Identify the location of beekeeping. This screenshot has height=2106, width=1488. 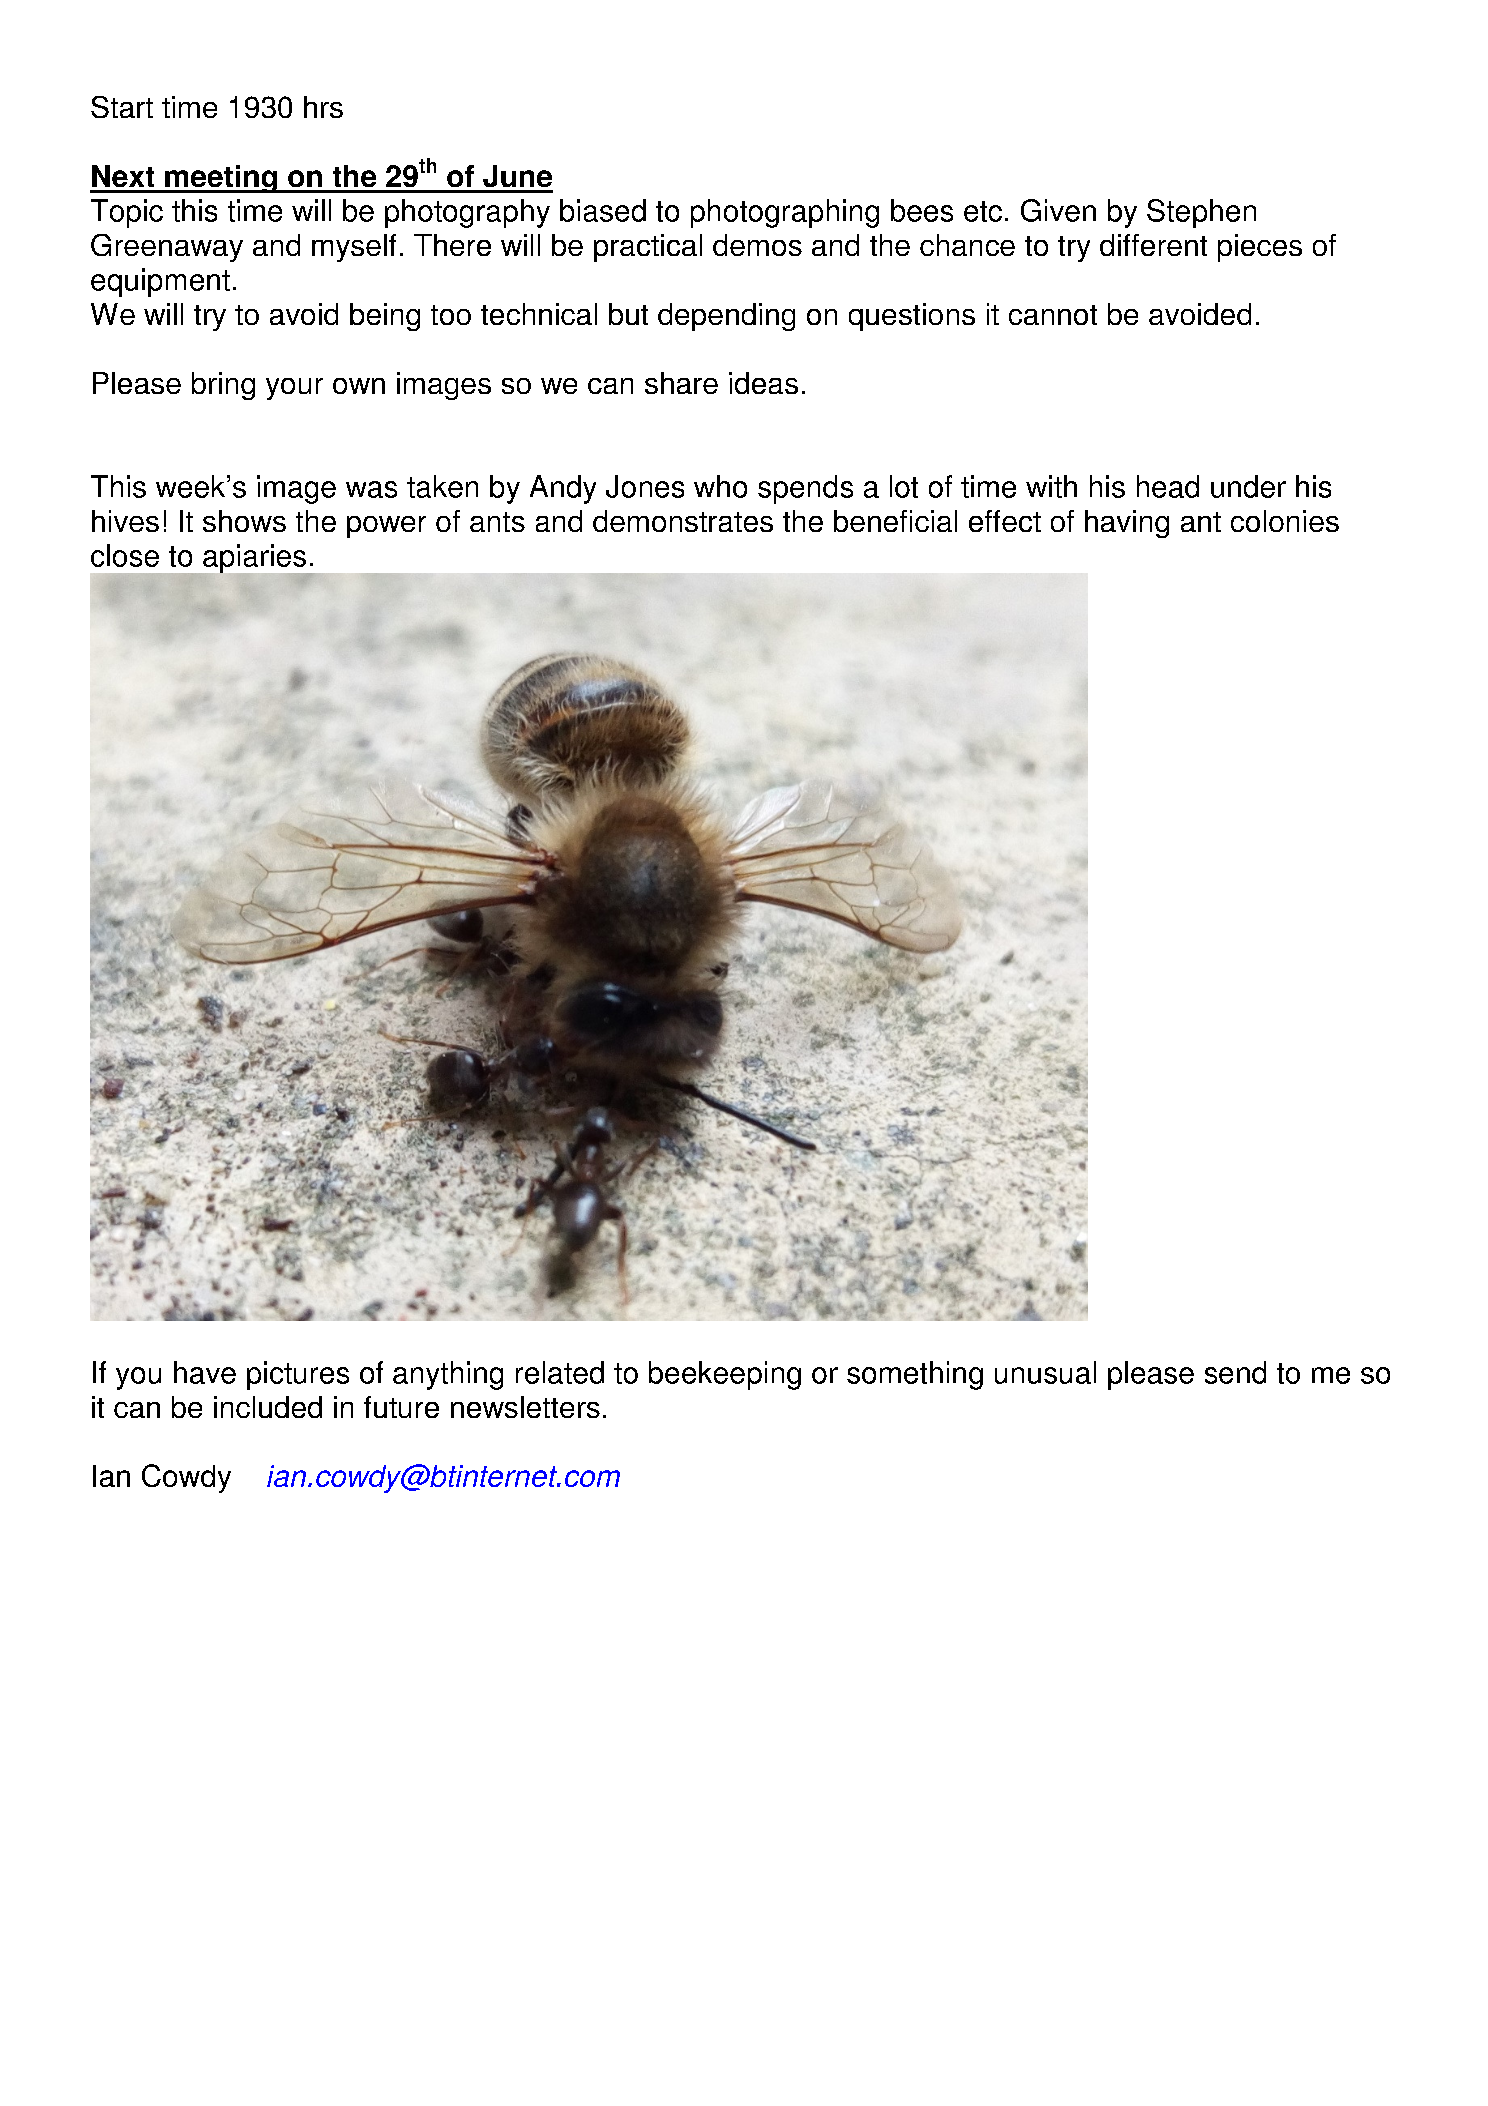
(725, 1375).
